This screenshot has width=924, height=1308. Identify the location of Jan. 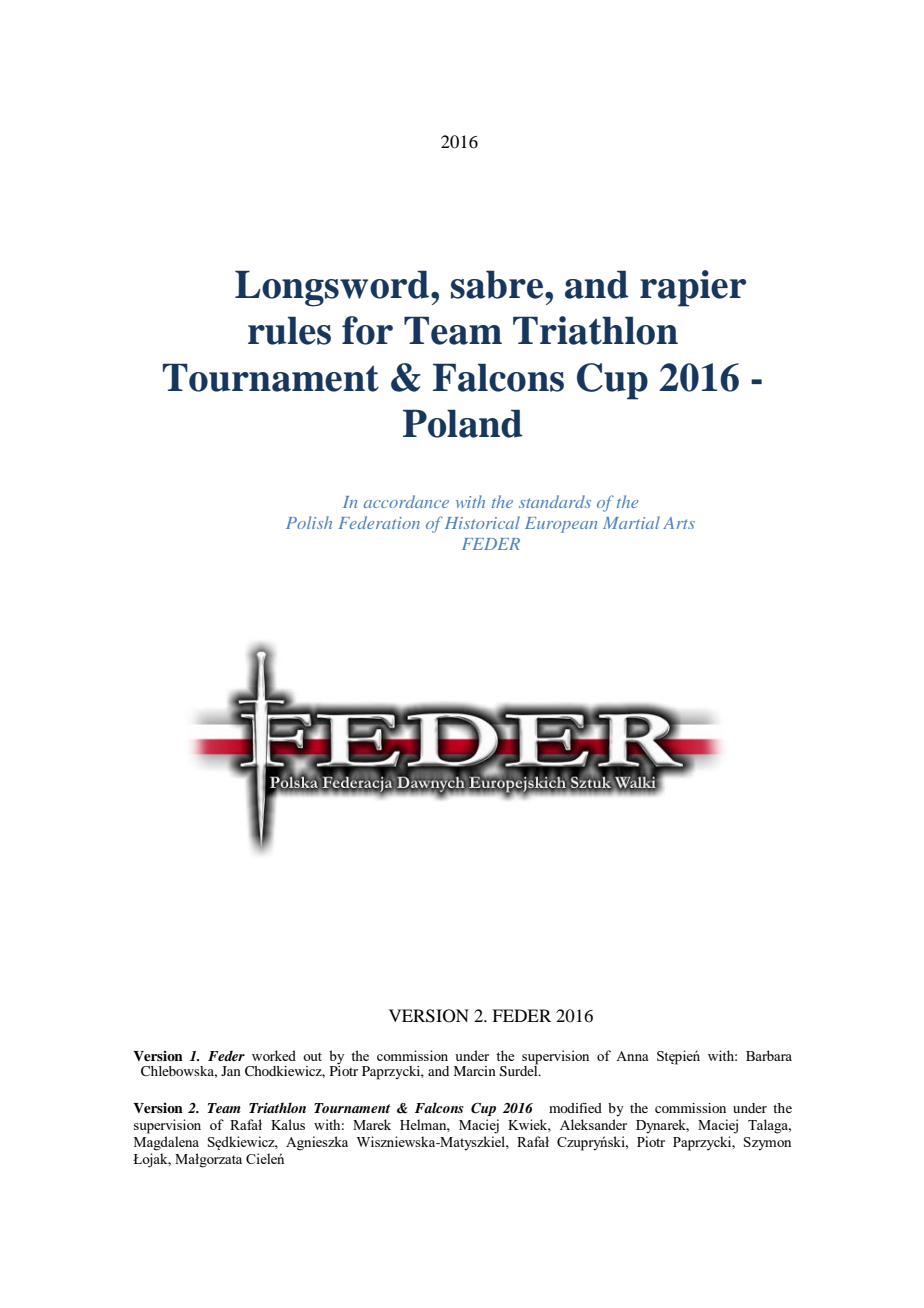
(231, 1071).
